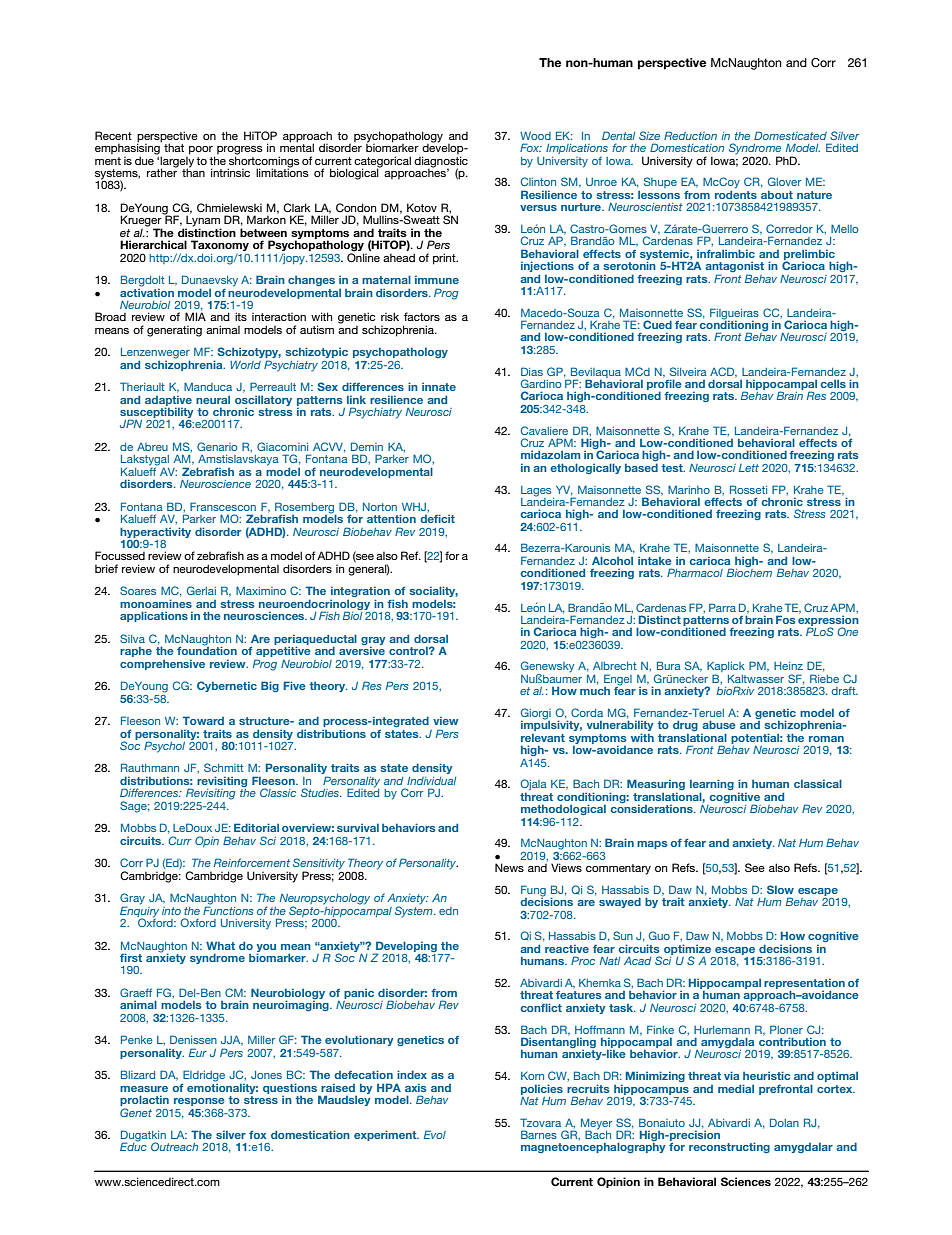 The image size is (952, 1235). What do you see at coordinates (780, 889) in the screenshot?
I see `Slow` at bounding box center [780, 889].
